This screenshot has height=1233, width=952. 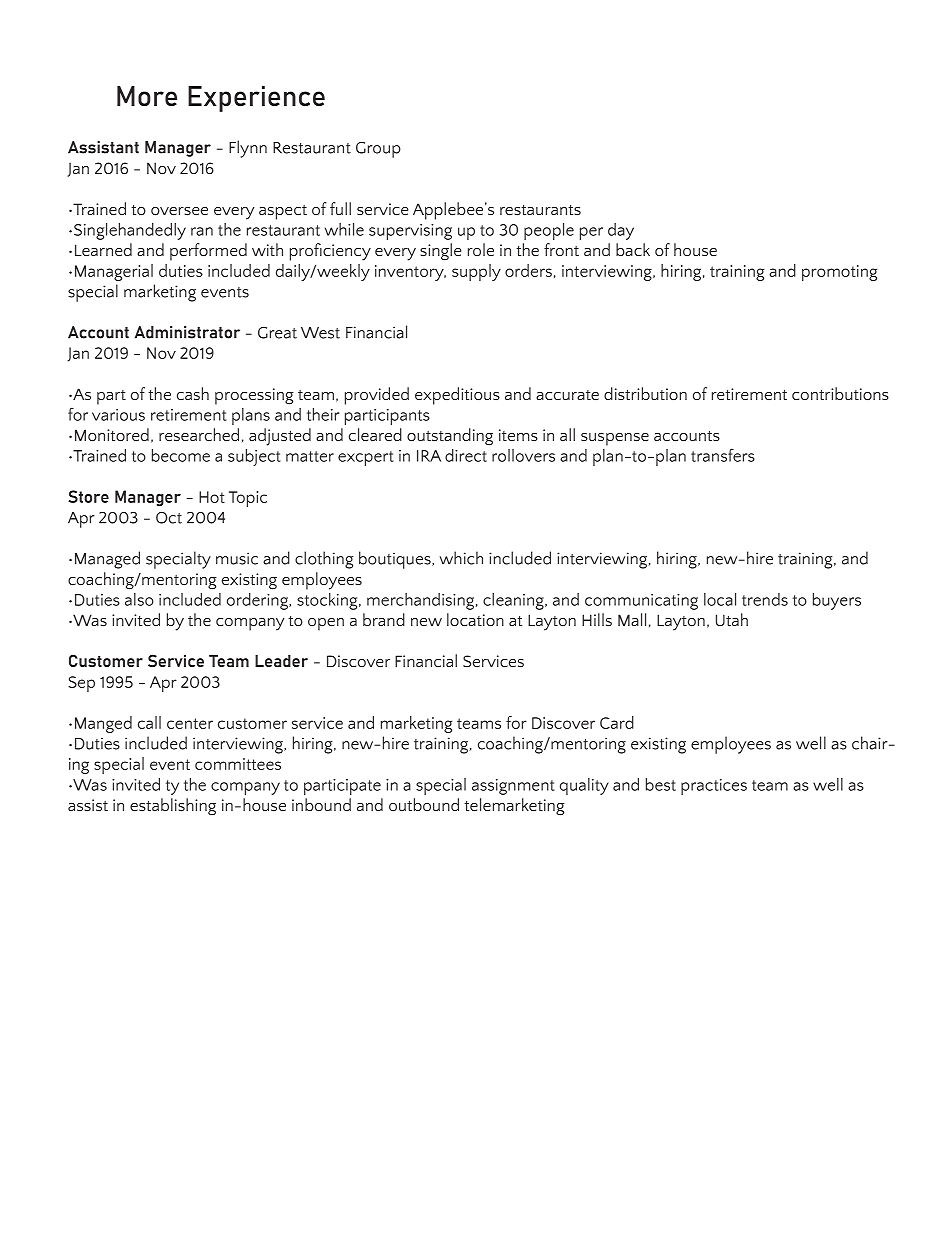 What do you see at coordinates (621, 231) in the screenshot?
I see `day` at bounding box center [621, 231].
